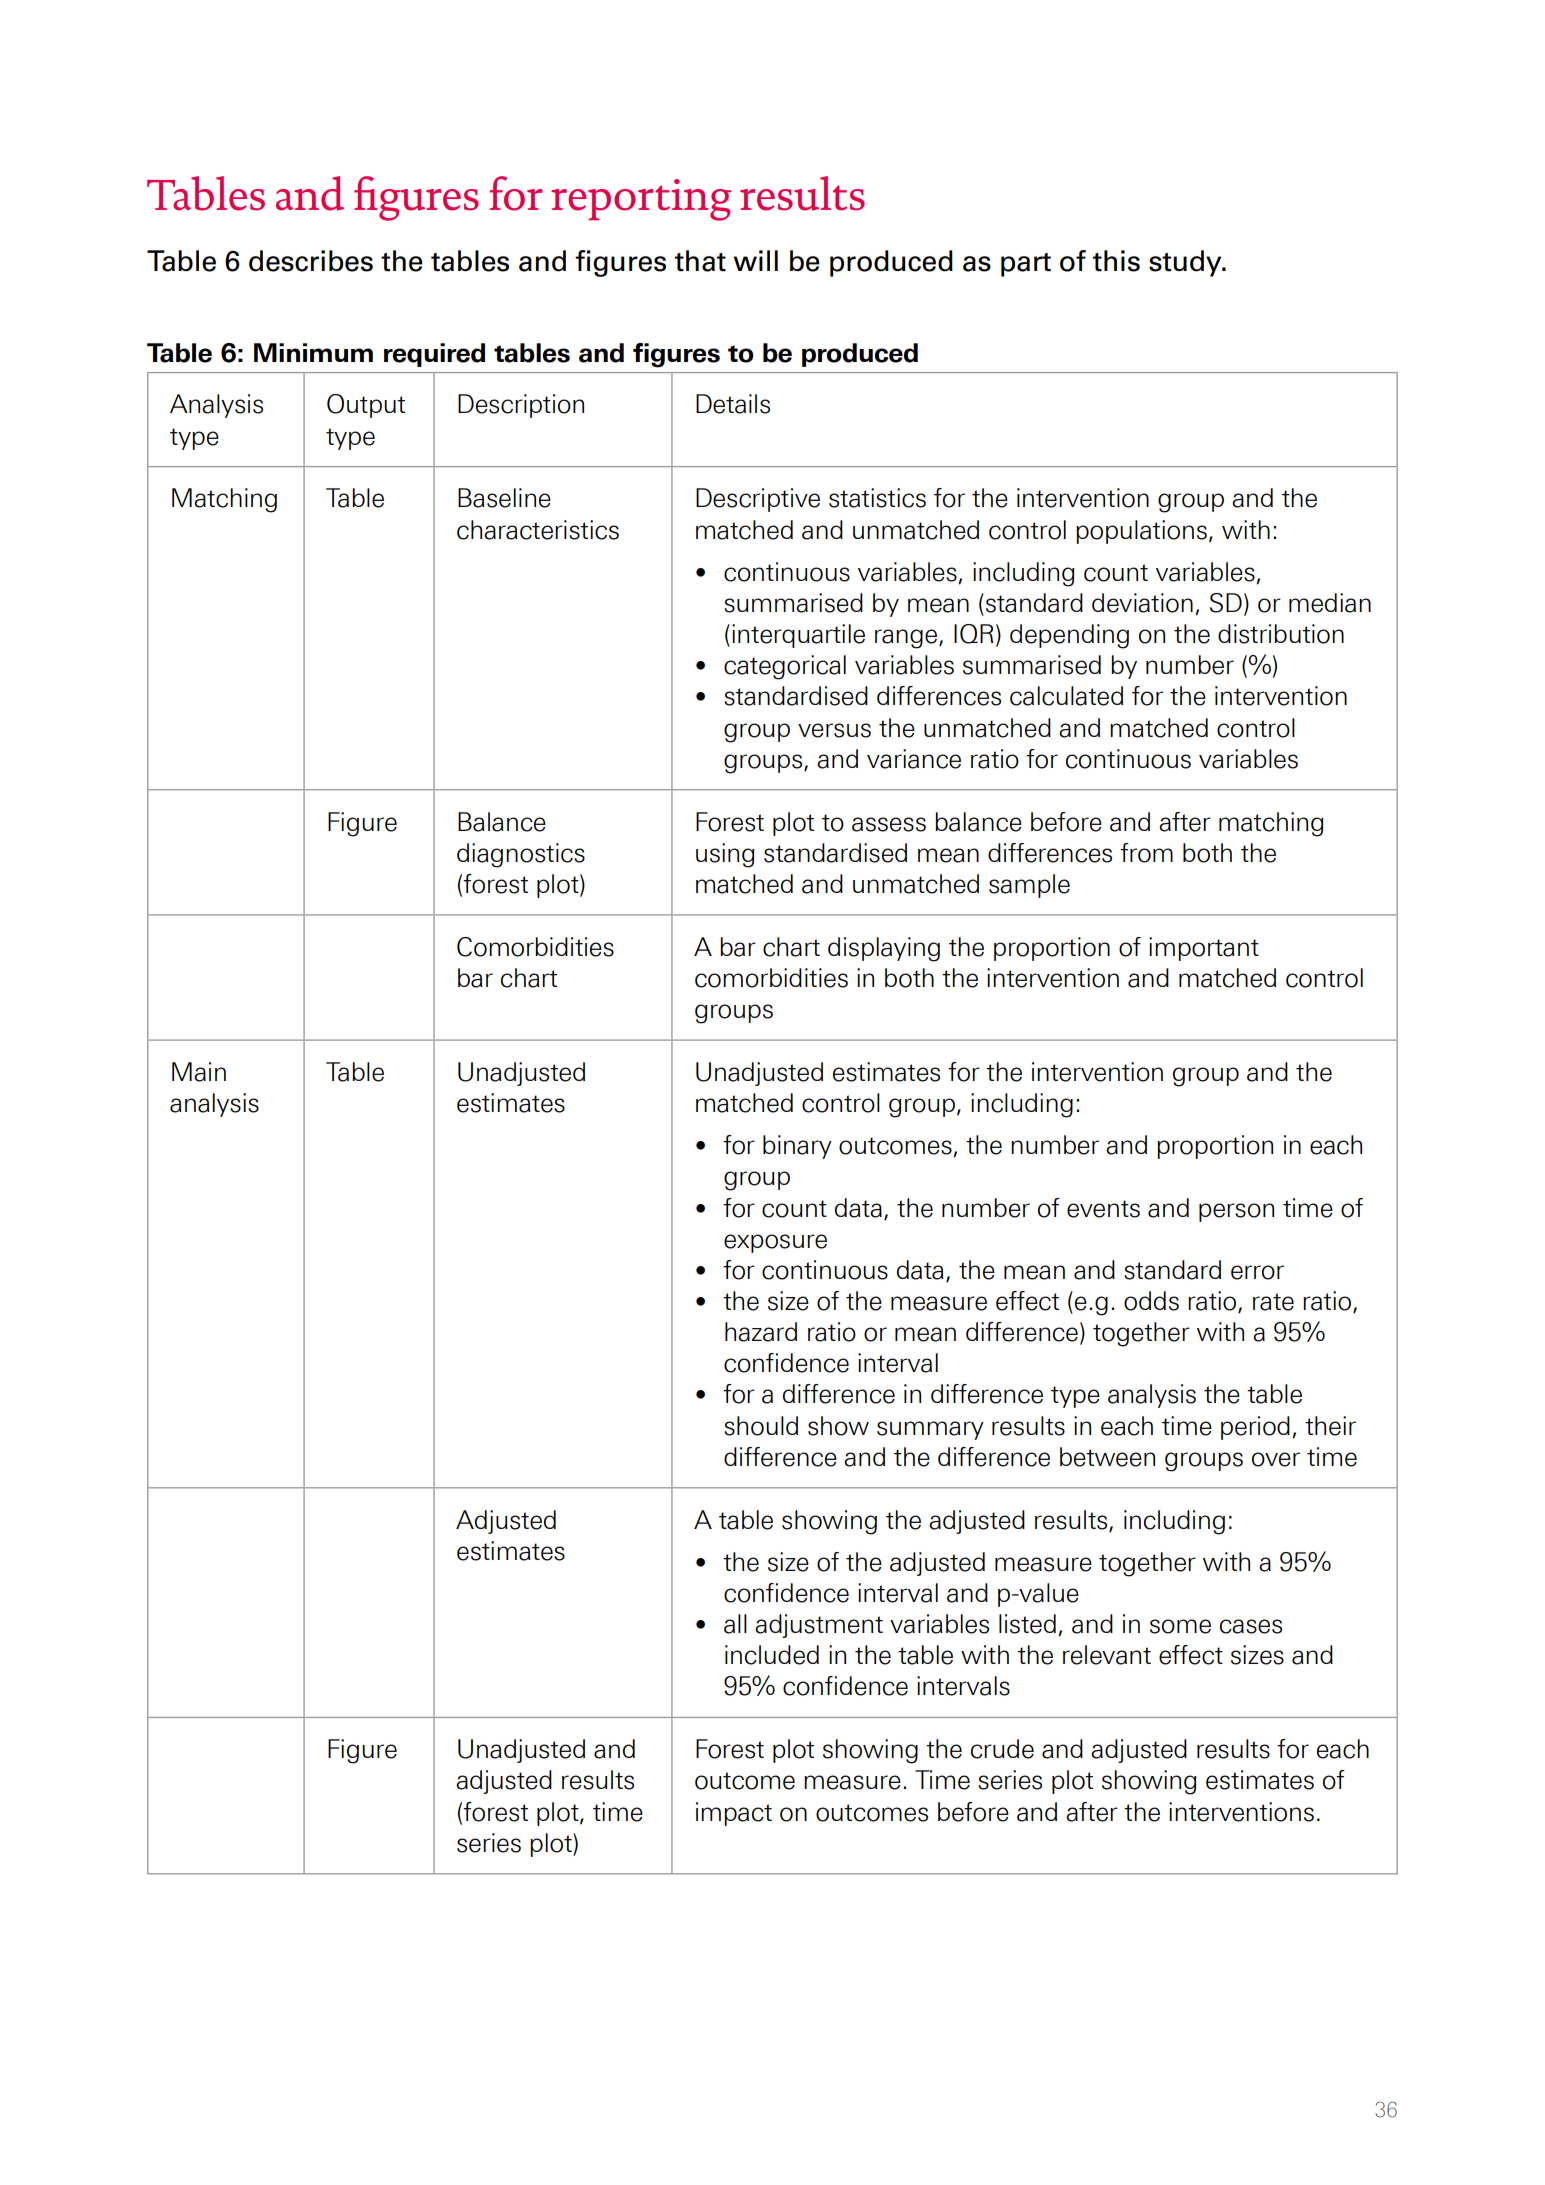 The width and height of the screenshot is (1545, 2185). I want to click on impact, so click(734, 1814).
